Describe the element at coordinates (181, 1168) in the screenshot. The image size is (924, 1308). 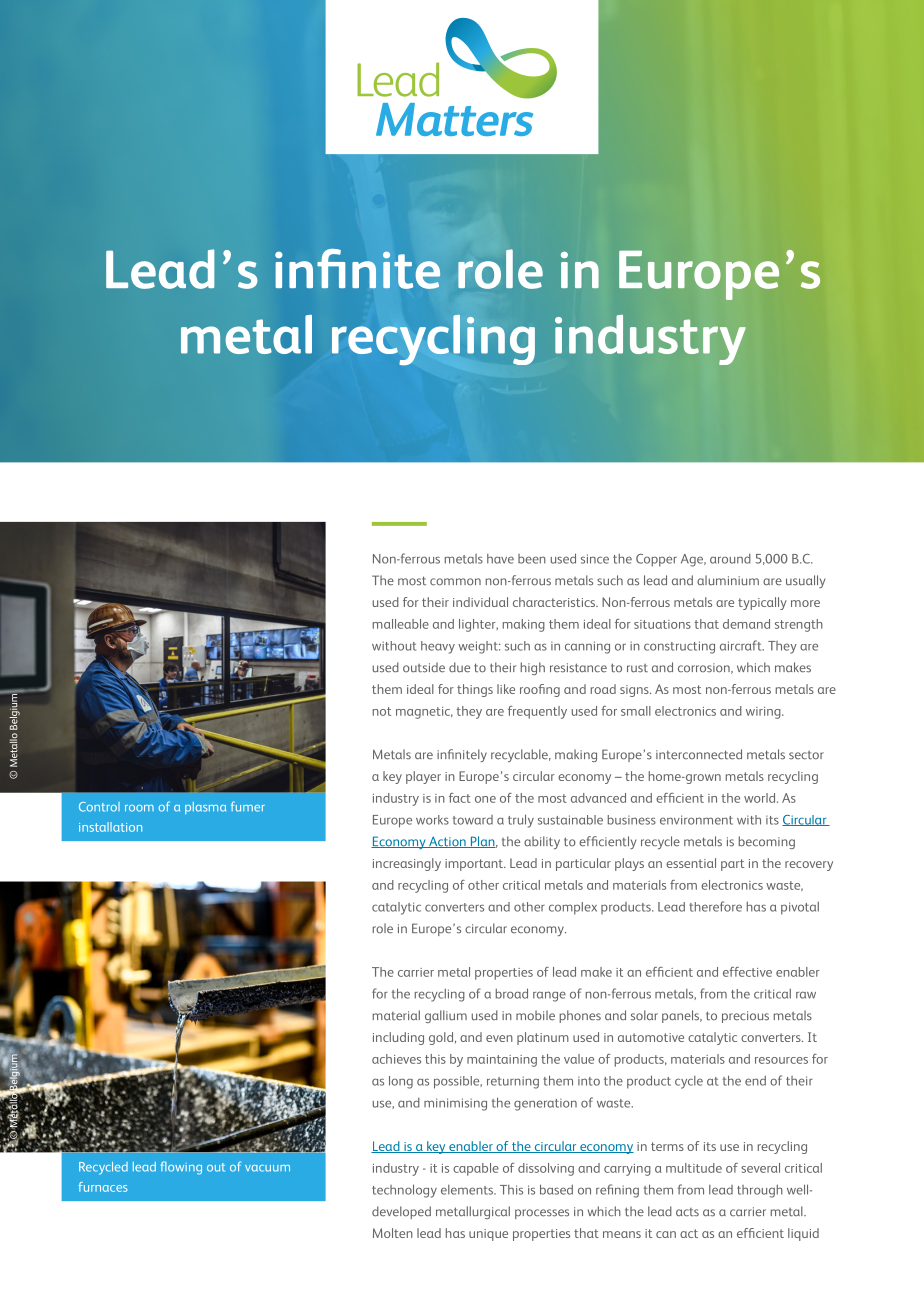
I see `flowing` at that location.
